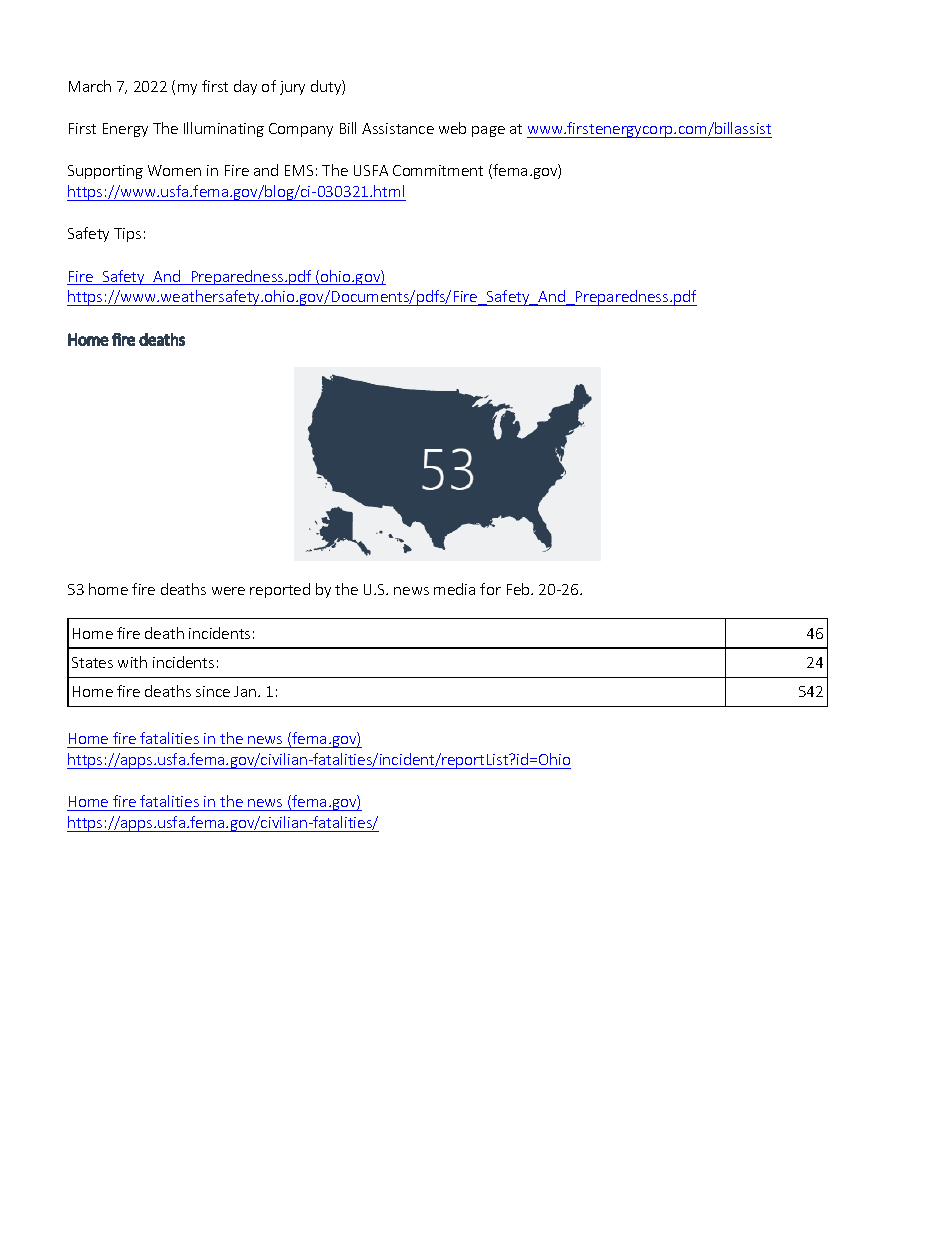 This image has height=1242, width=952. I want to click on Feb, so click(519, 589).
